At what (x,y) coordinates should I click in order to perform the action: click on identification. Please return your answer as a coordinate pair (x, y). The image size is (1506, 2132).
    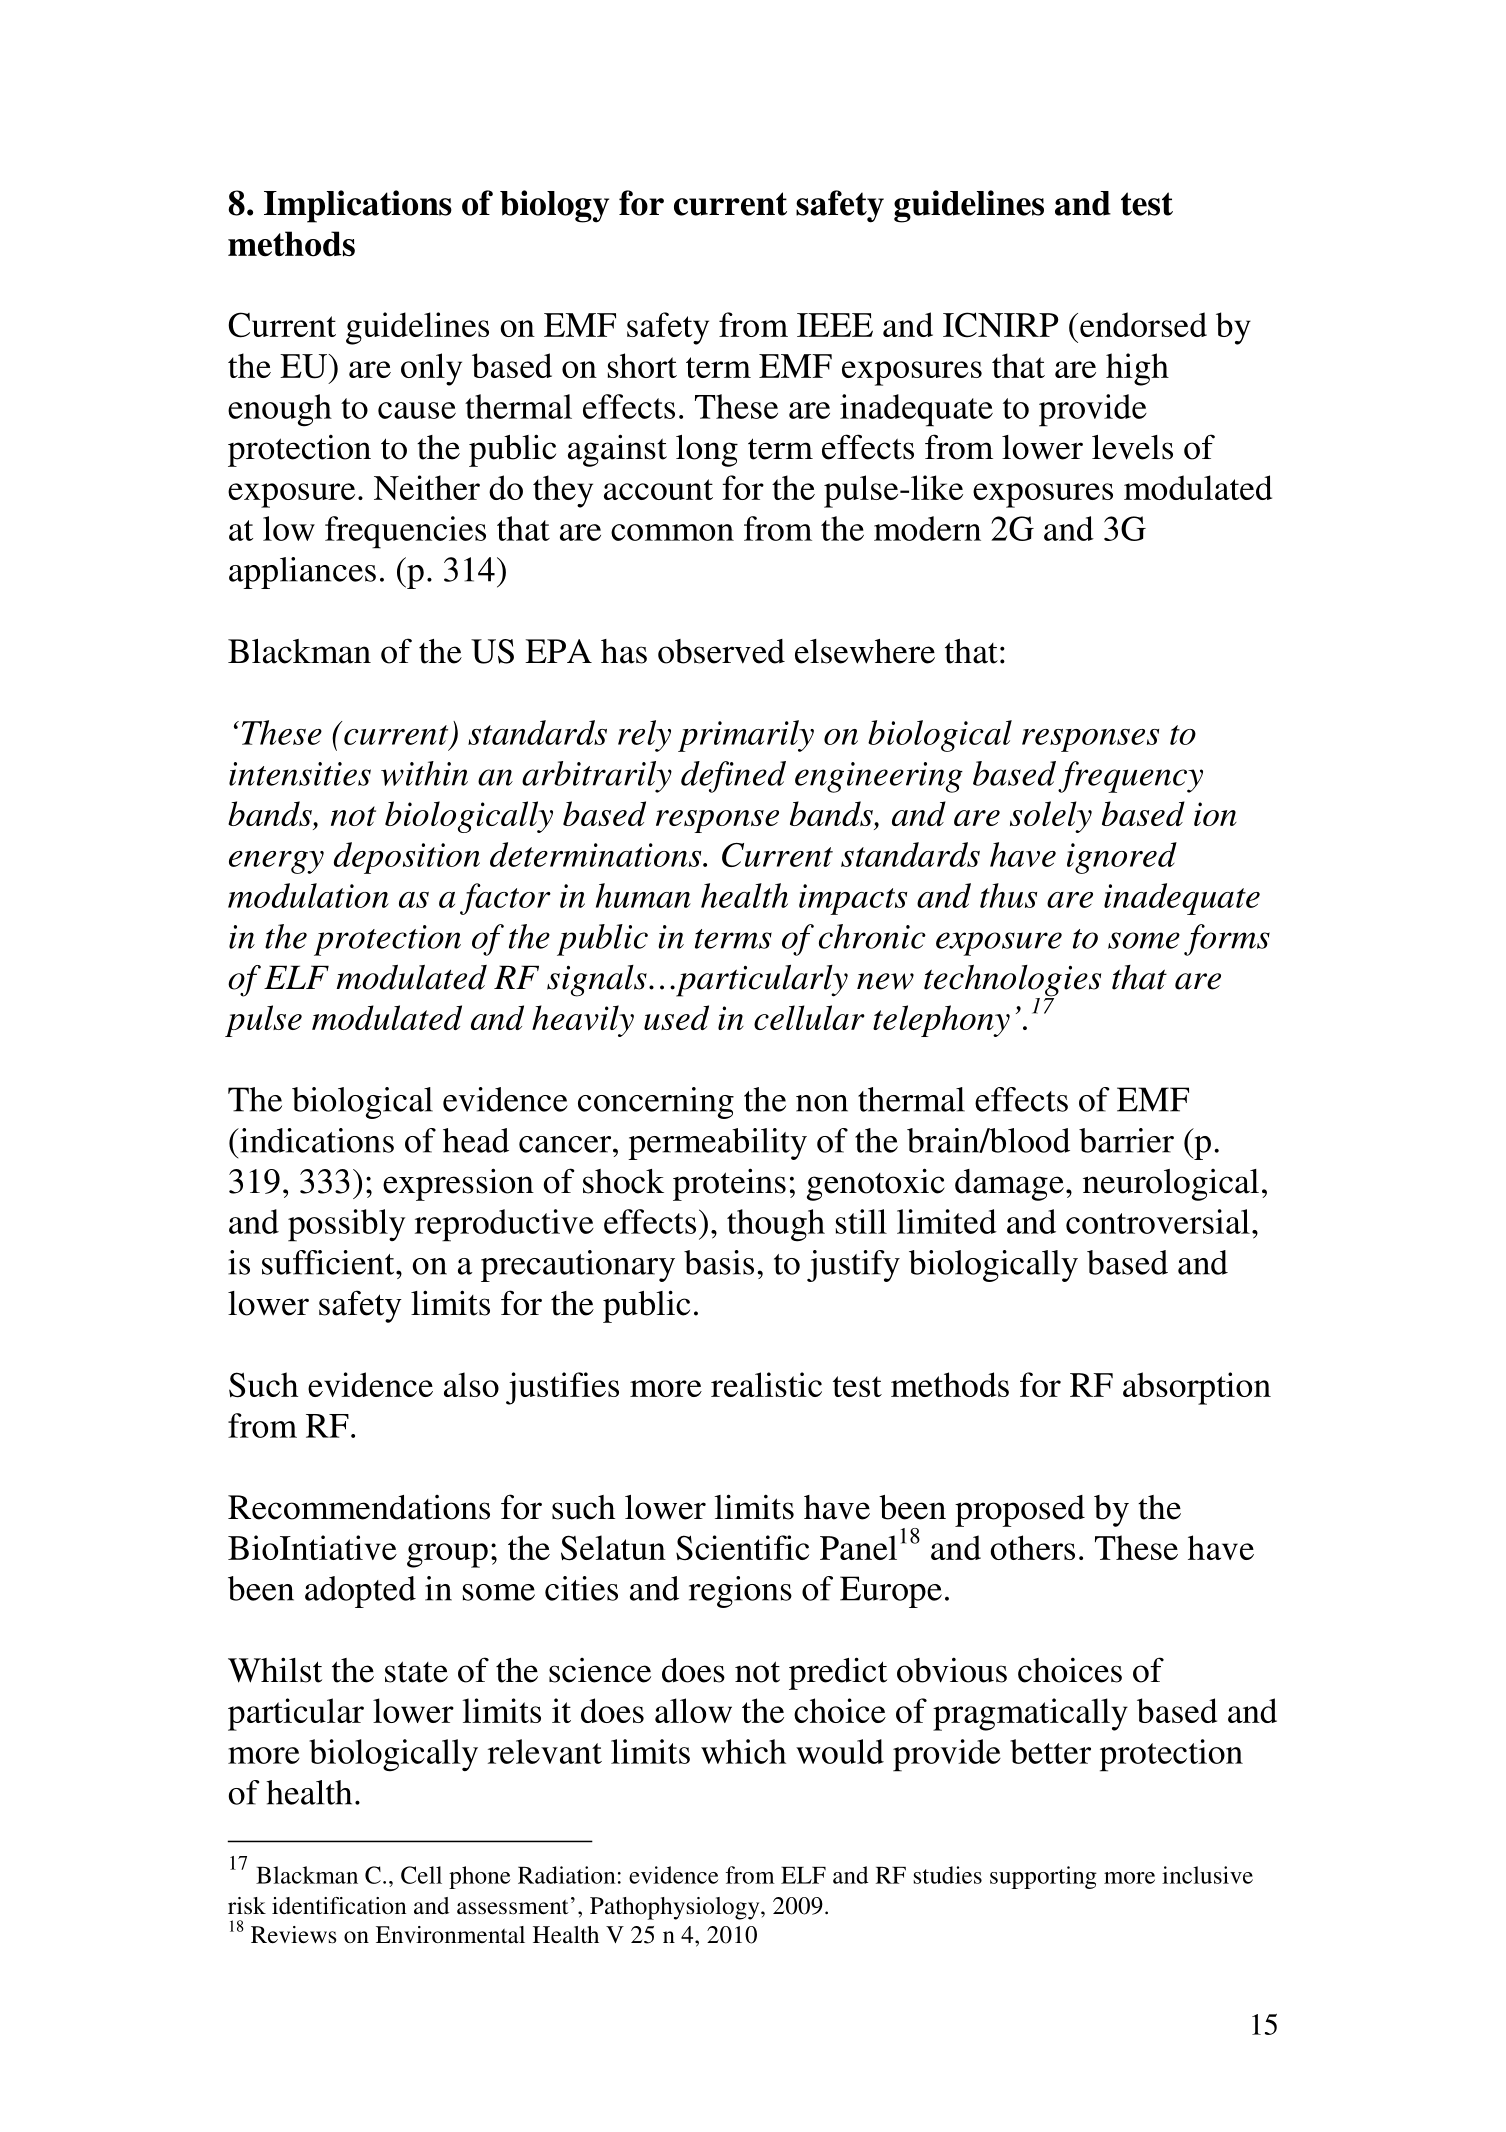
    Looking at the image, I should click on (339, 1906).
